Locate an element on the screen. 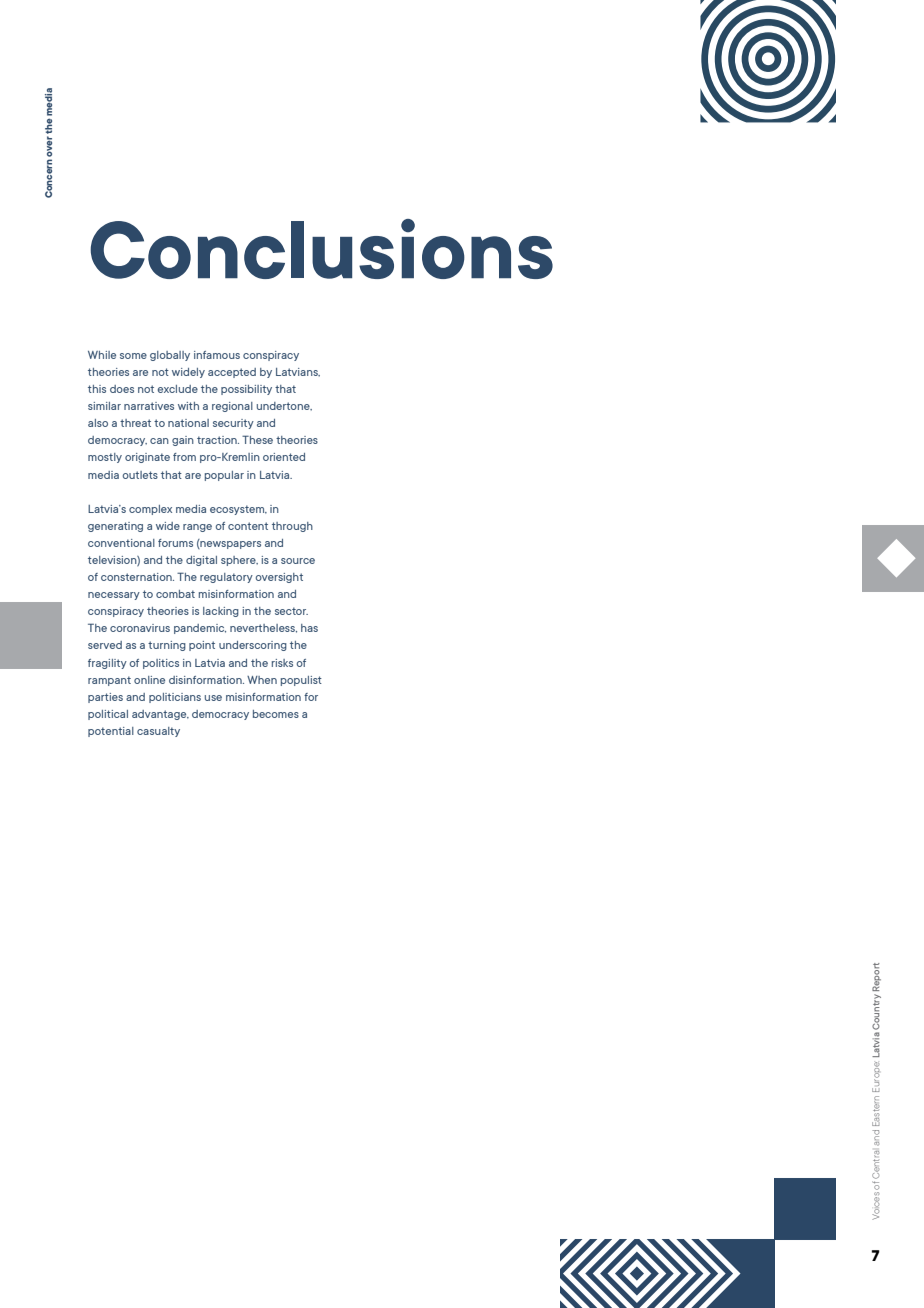 The width and height of the screenshot is (924, 1308). some is located at coordinates (133, 356).
